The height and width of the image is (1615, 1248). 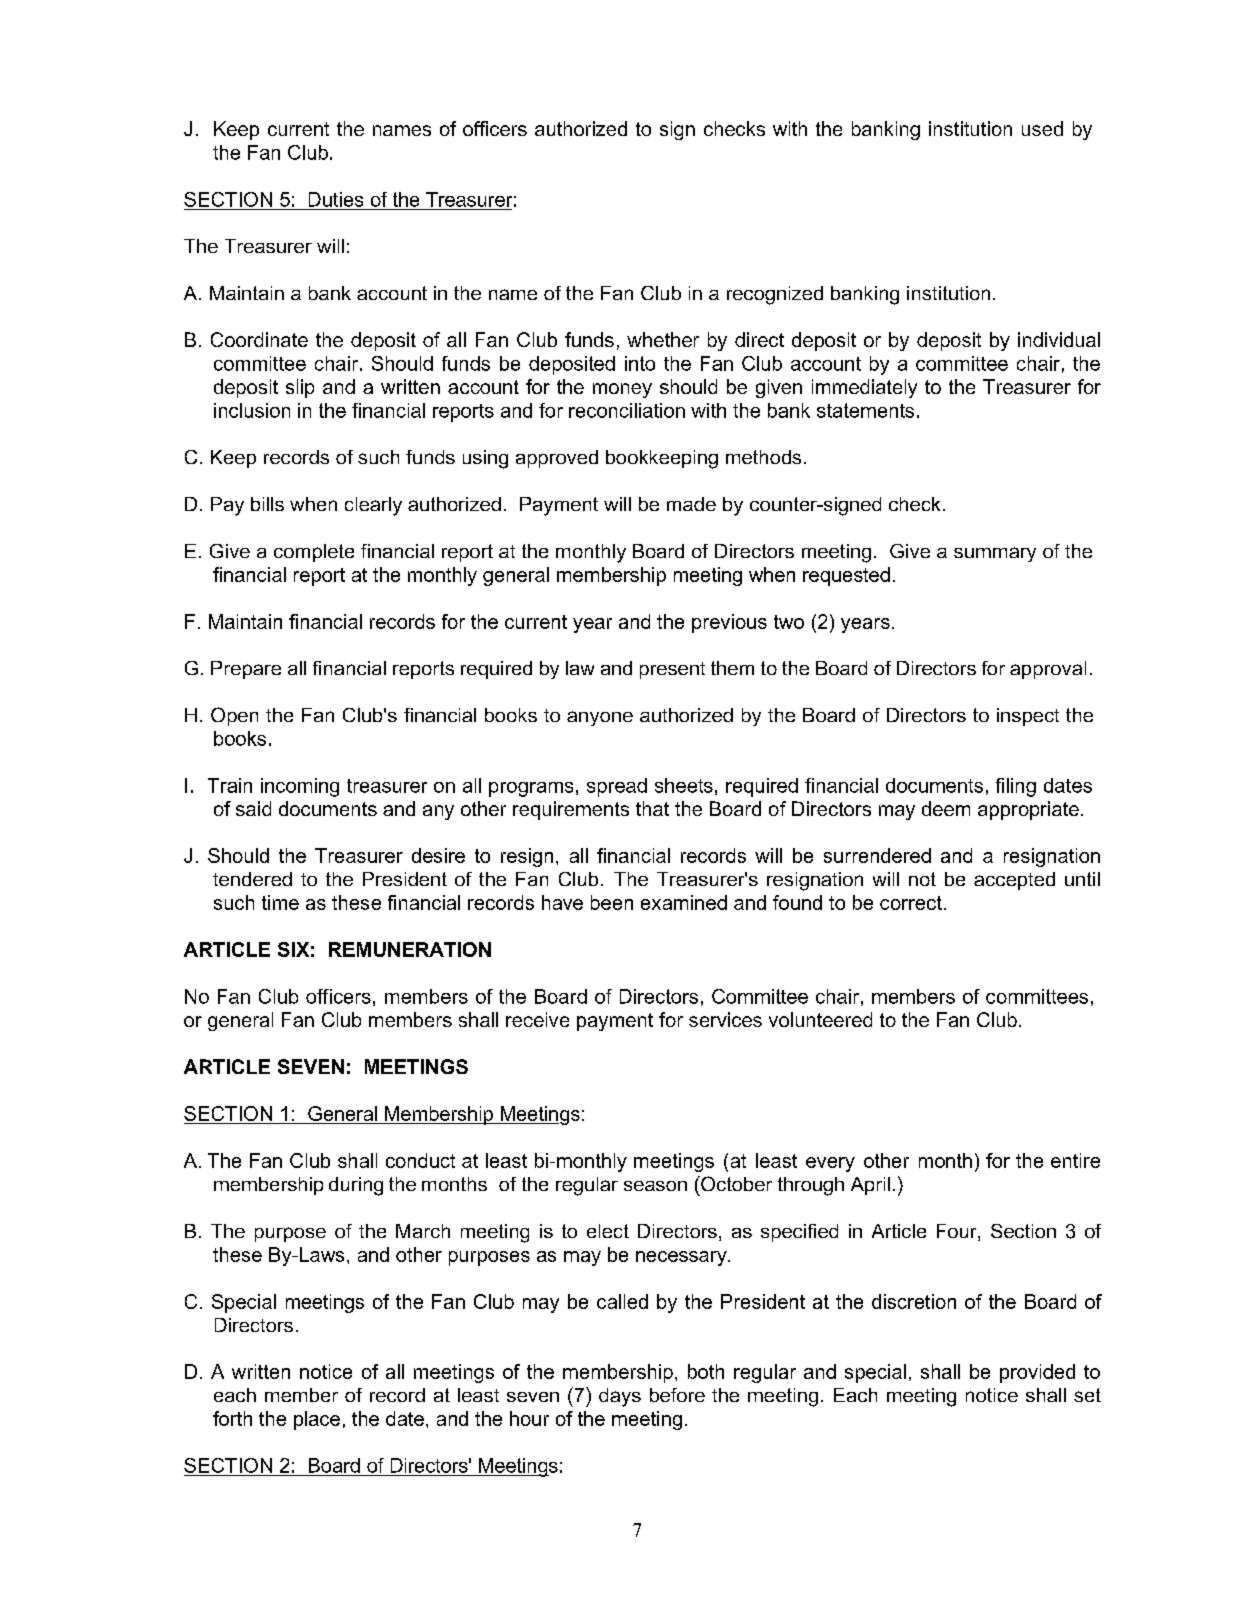 I want to click on recognized, so click(x=775, y=295).
